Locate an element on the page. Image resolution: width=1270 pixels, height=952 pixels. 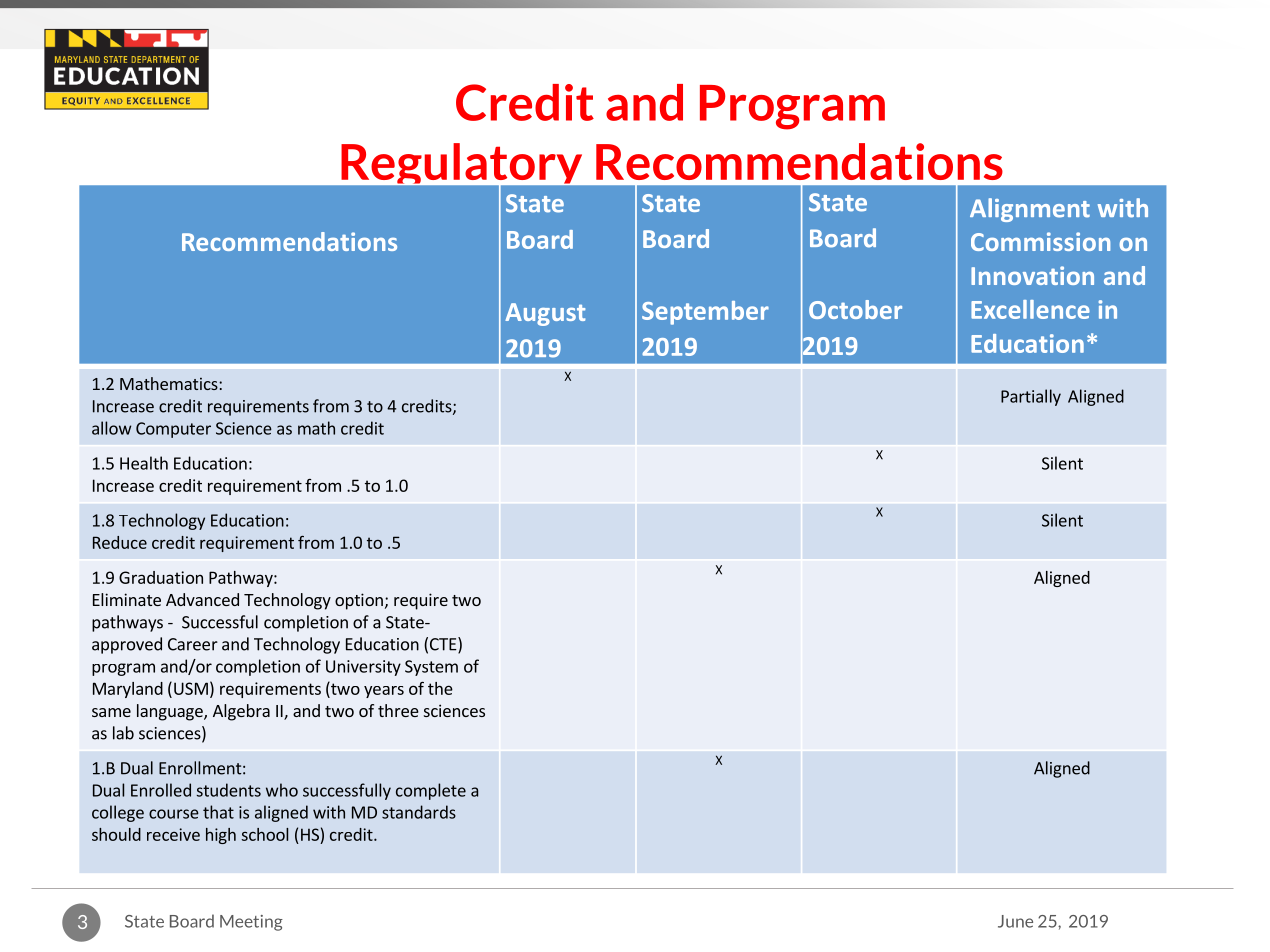
Meeting is located at coordinates (251, 923).
